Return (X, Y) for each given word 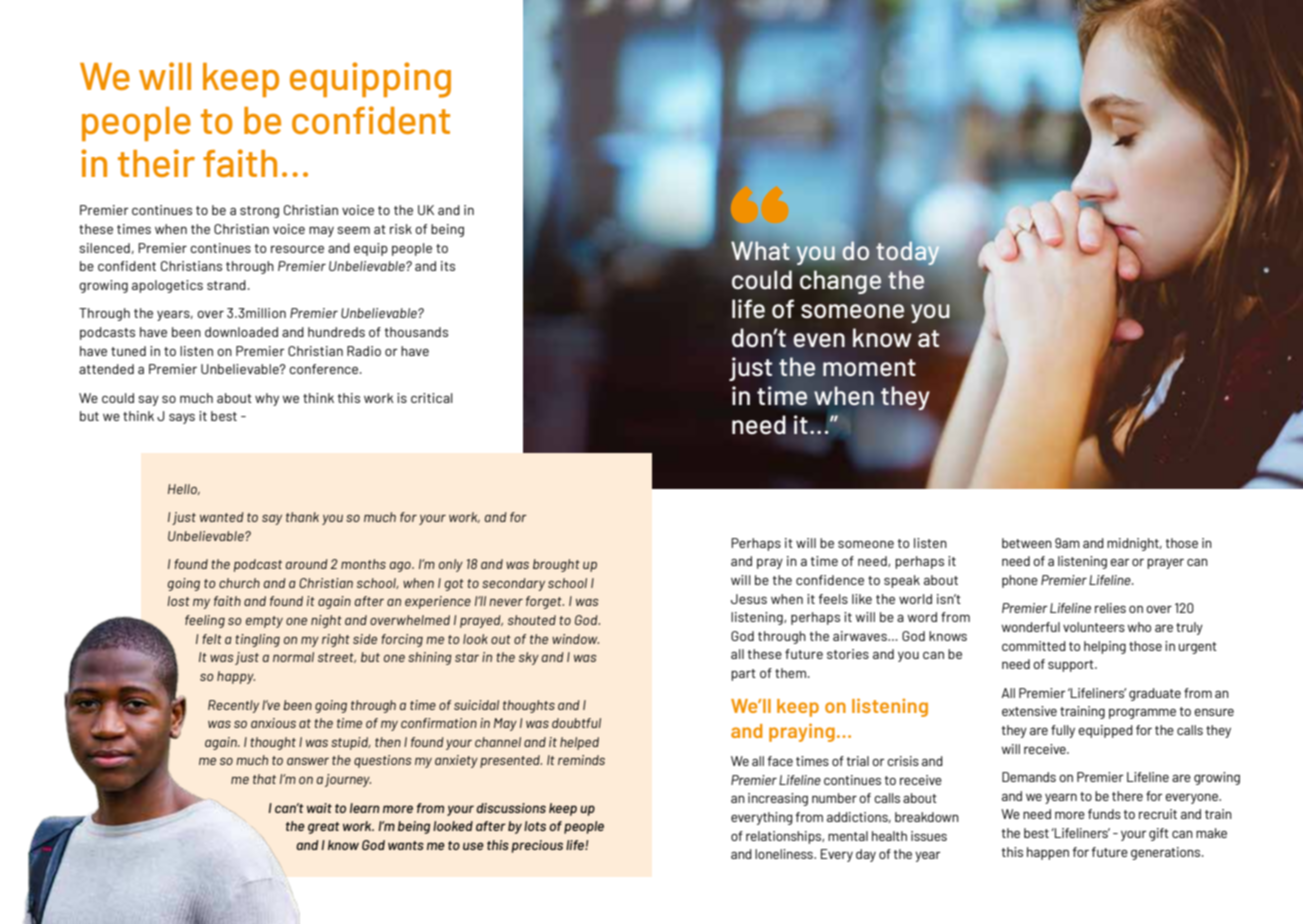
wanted (222, 517)
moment (869, 368)
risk (401, 229)
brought (556, 565)
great (324, 828)
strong (259, 212)
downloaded (241, 332)
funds (1104, 814)
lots (535, 826)
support (1072, 666)
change (841, 282)
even (819, 340)
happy (236, 677)
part (743, 675)
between (1027, 543)
